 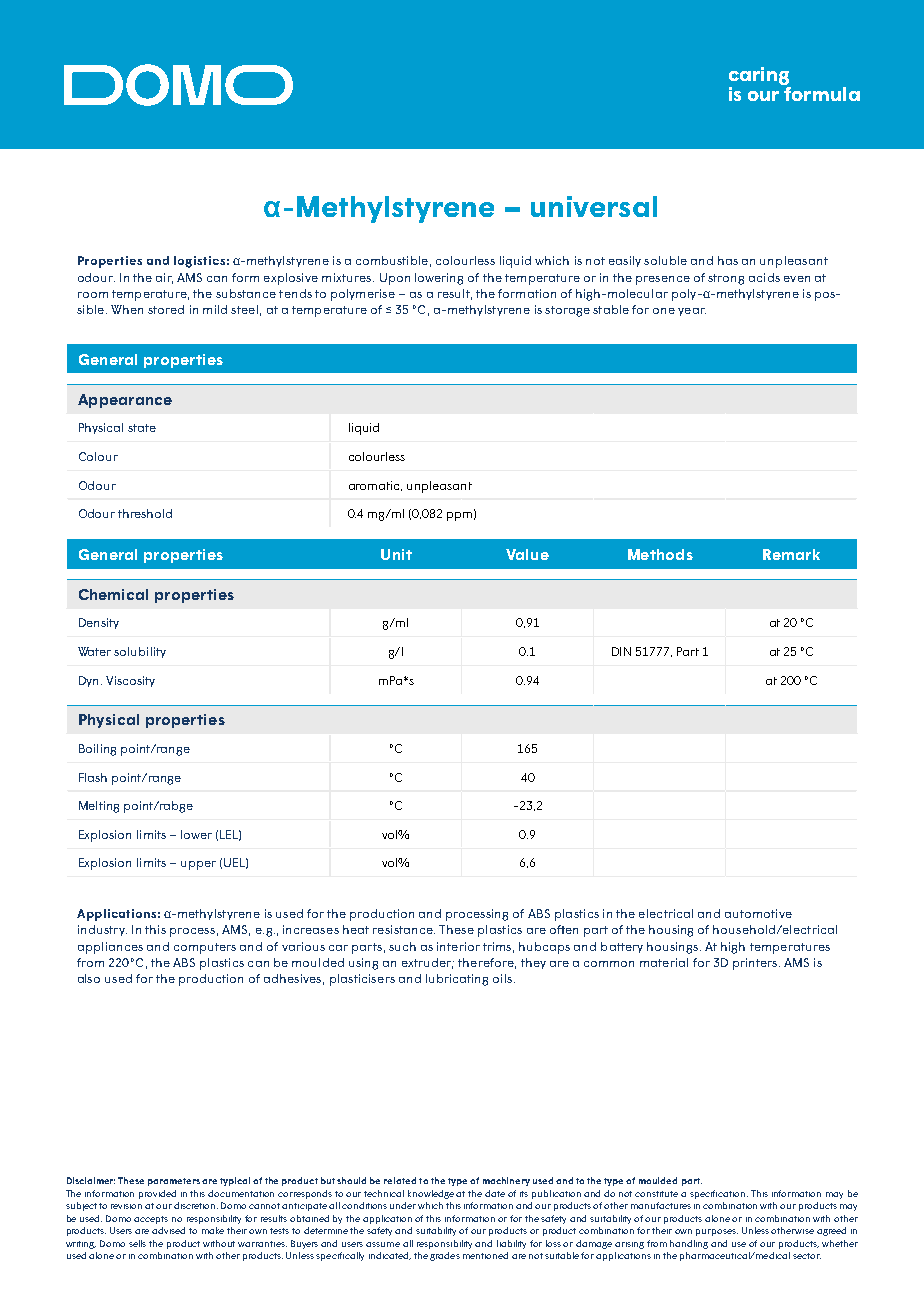 What do you see at coordinates (168, 1230) in the screenshot?
I see `advised` at bounding box center [168, 1230].
